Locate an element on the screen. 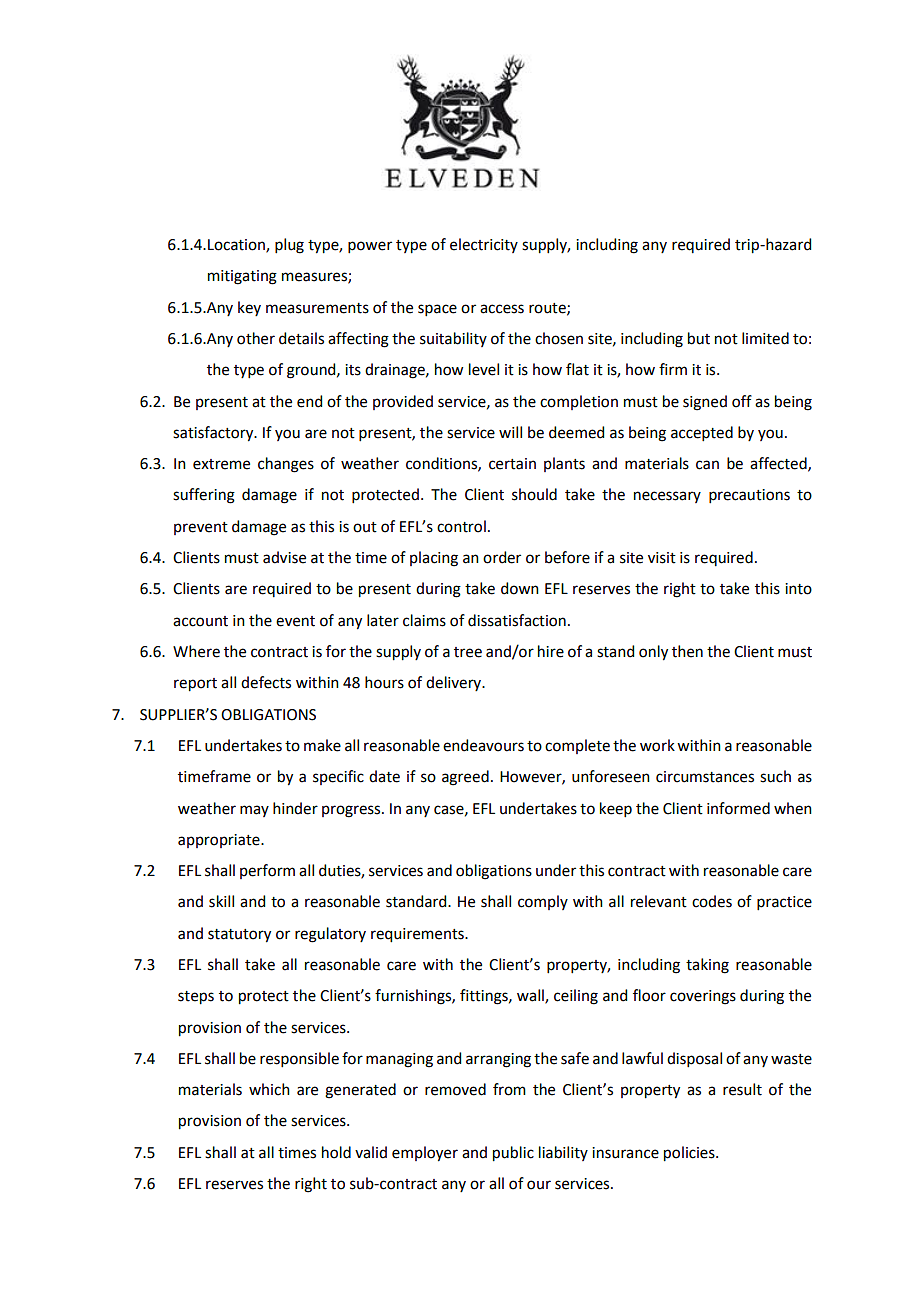 This screenshot has height=1308, width=924. mitigating is located at coordinates (242, 277).
